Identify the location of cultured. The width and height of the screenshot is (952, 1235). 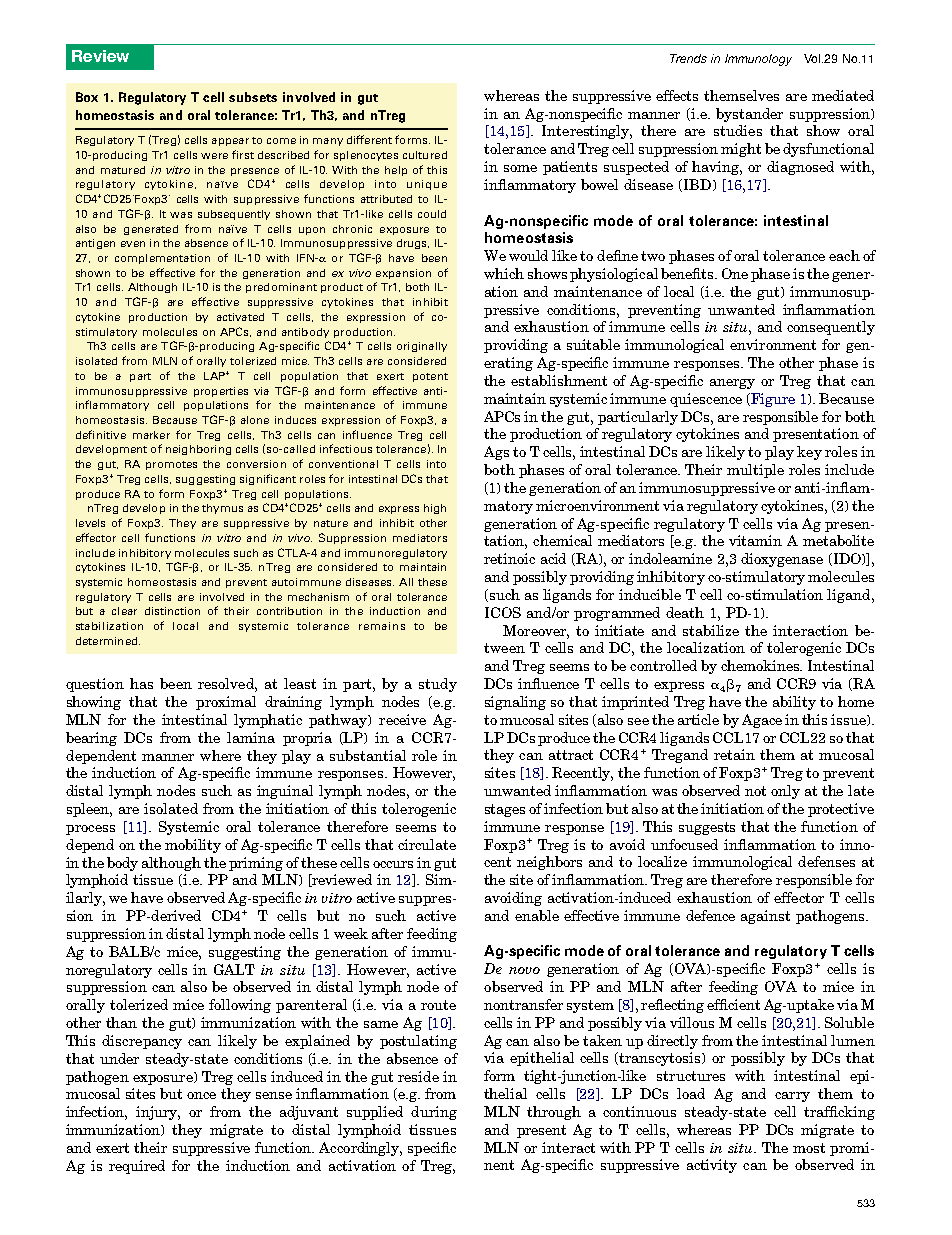
(425, 155).
